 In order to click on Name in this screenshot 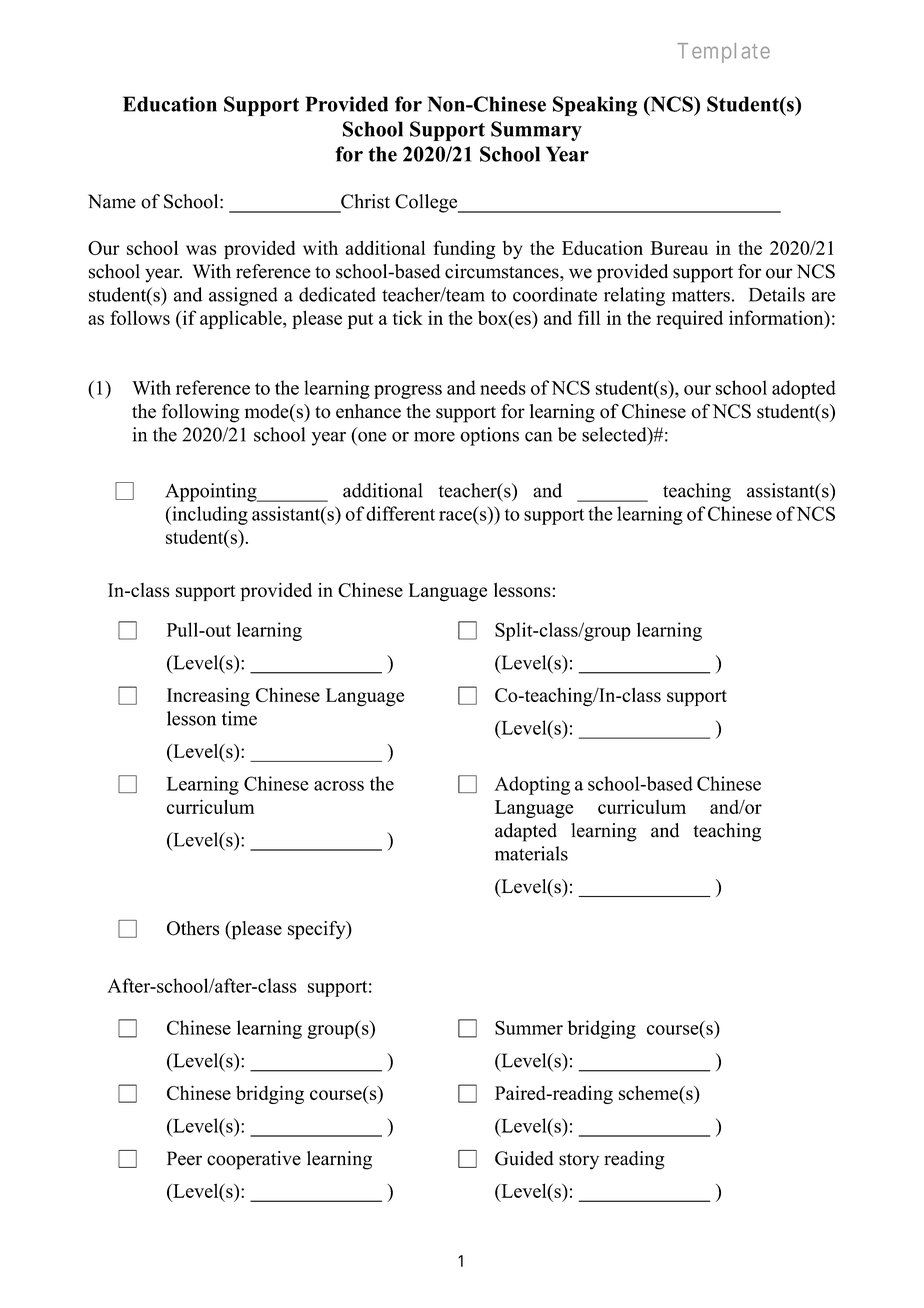, I will do `click(112, 201)`.
